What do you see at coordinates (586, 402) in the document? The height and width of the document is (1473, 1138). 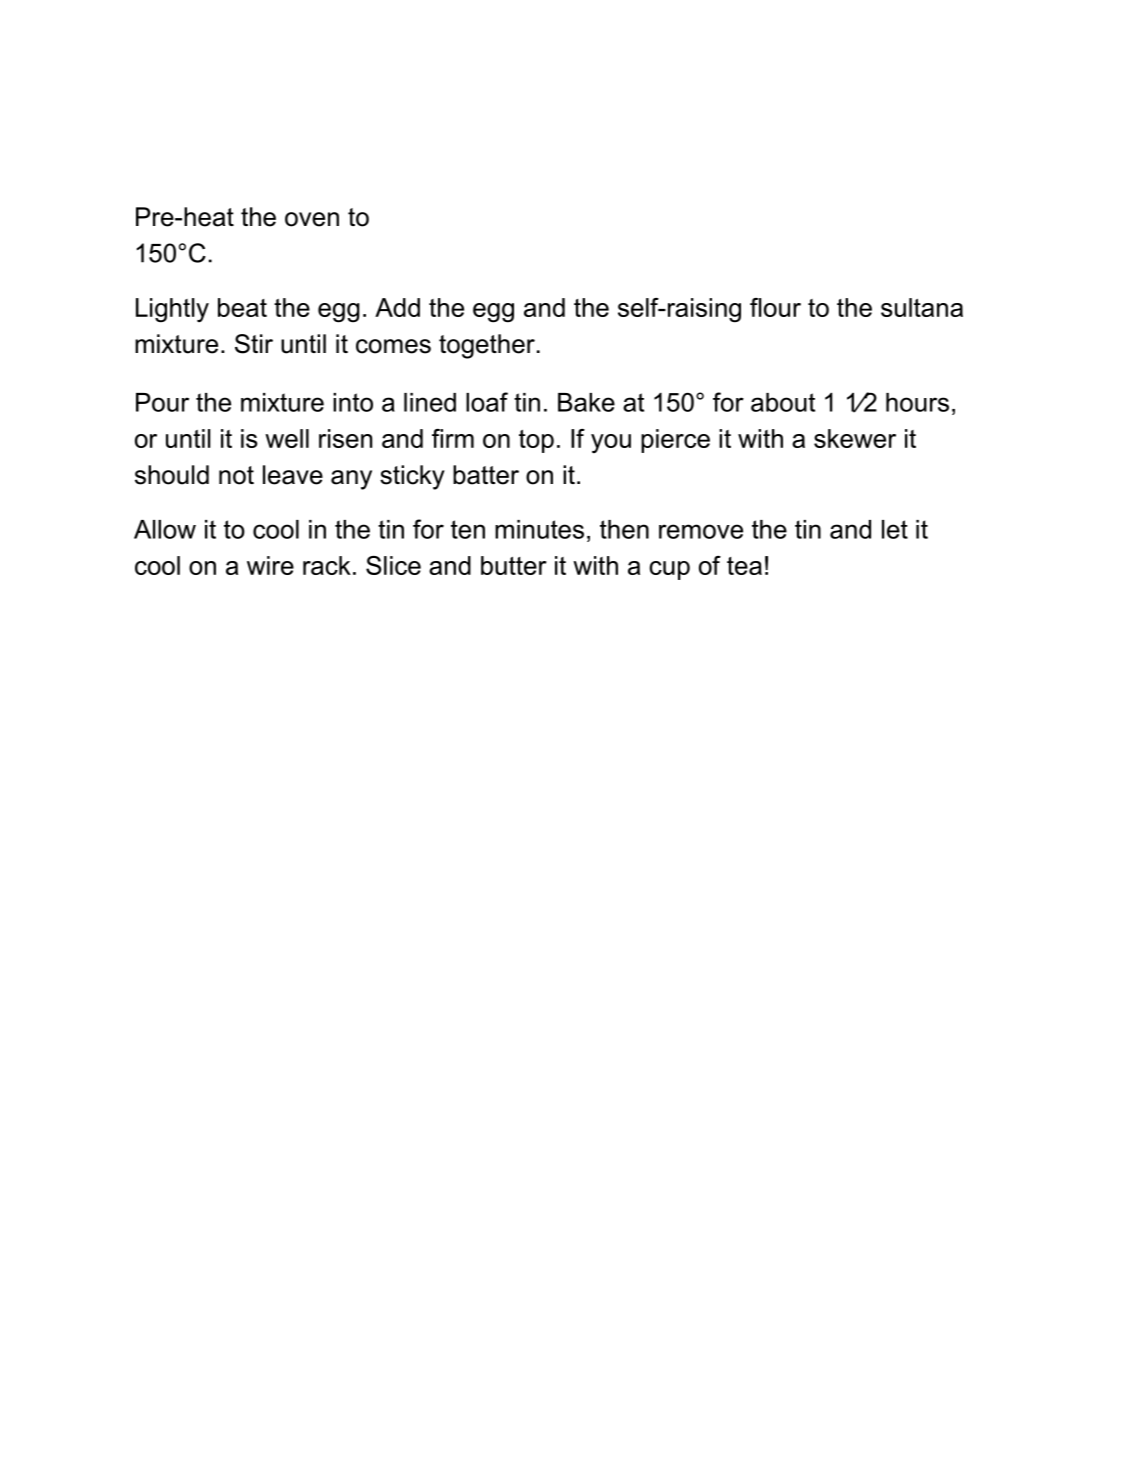 I see `Bake` at bounding box center [586, 402].
